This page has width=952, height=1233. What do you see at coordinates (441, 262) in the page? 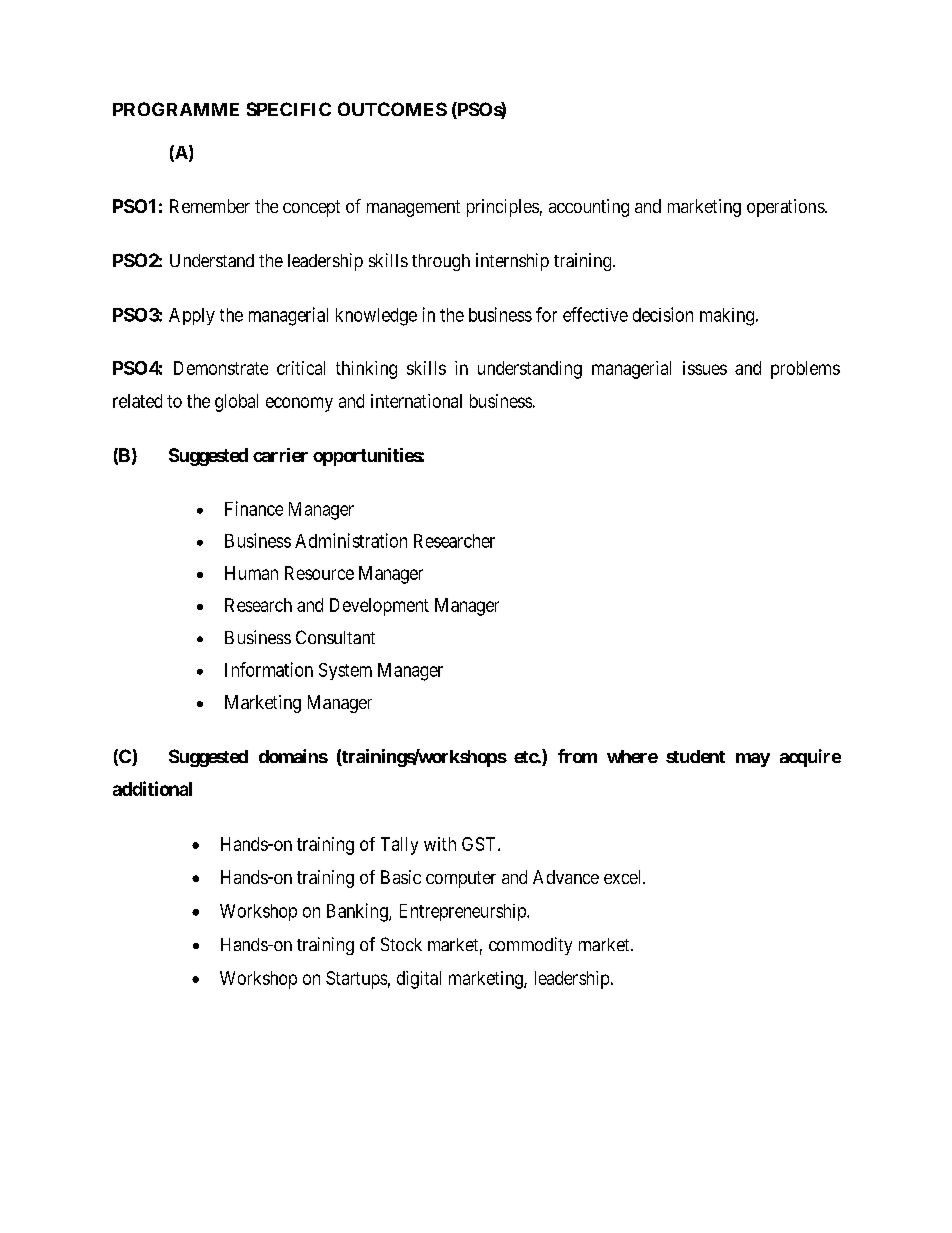
I see `through` at bounding box center [441, 262].
